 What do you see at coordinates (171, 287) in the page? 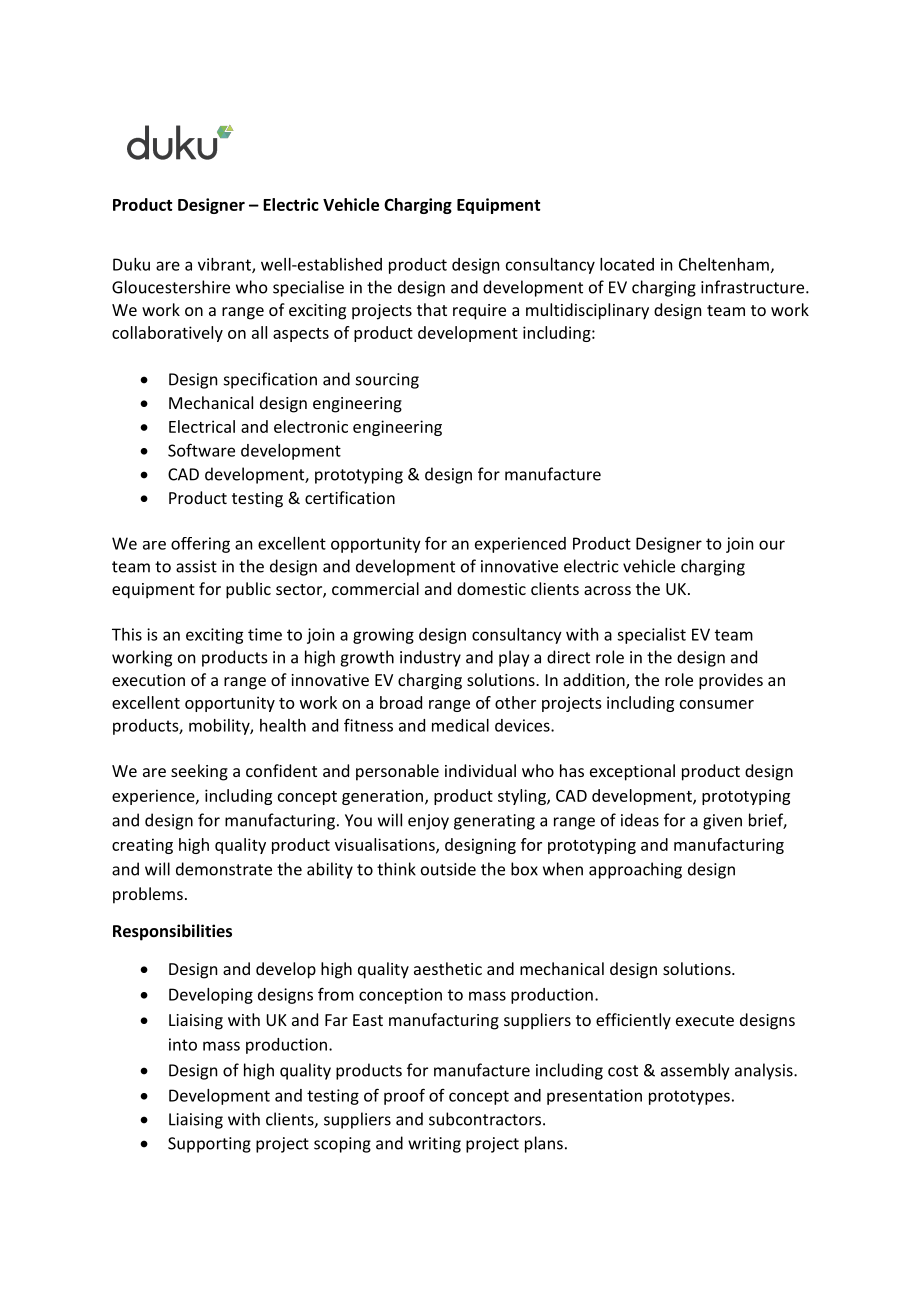
I see `Gloucestershire` at bounding box center [171, 287].
